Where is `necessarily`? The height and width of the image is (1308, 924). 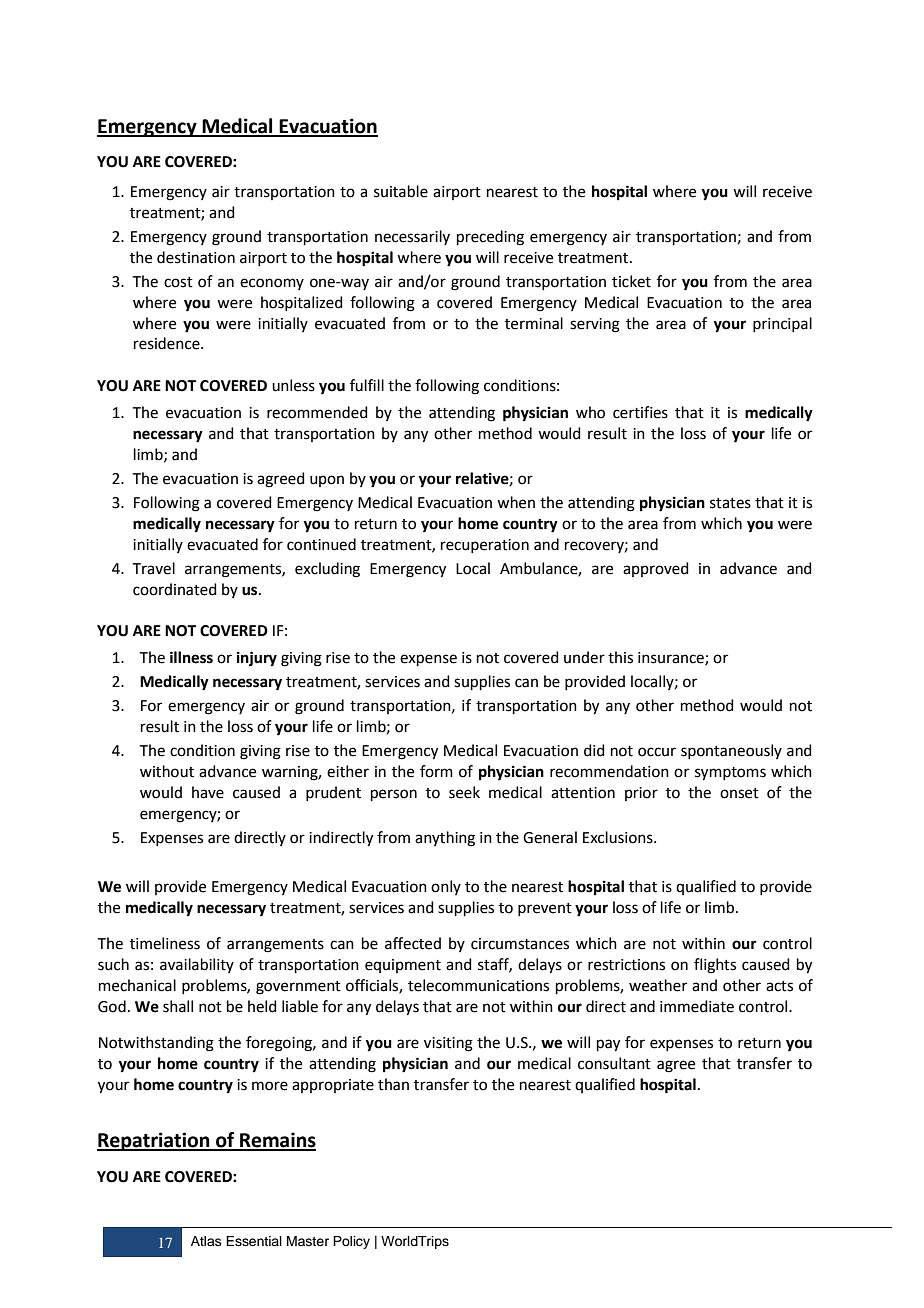 necessarily is located at coordinates (412, 237).
